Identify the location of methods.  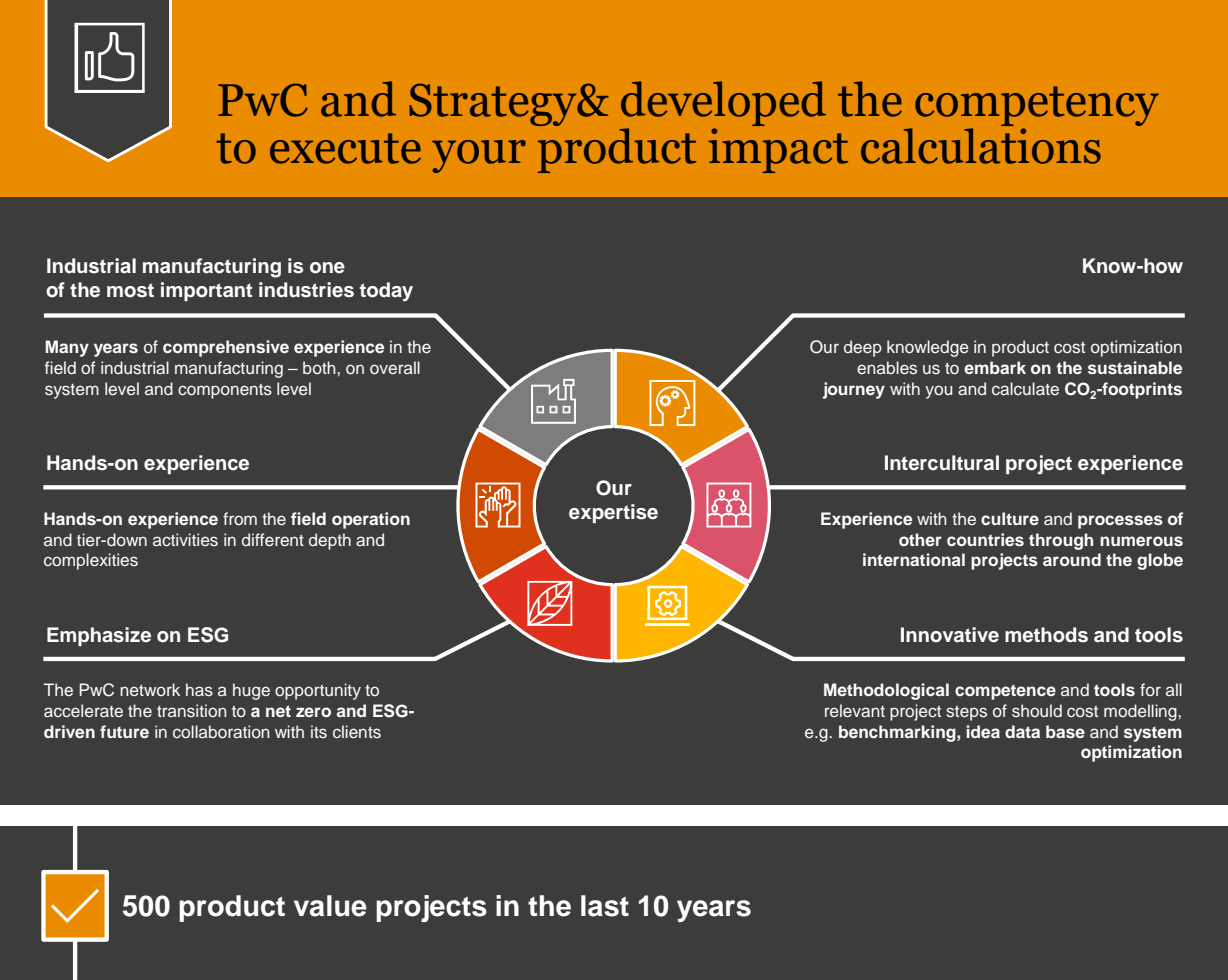
(1046, 635).
